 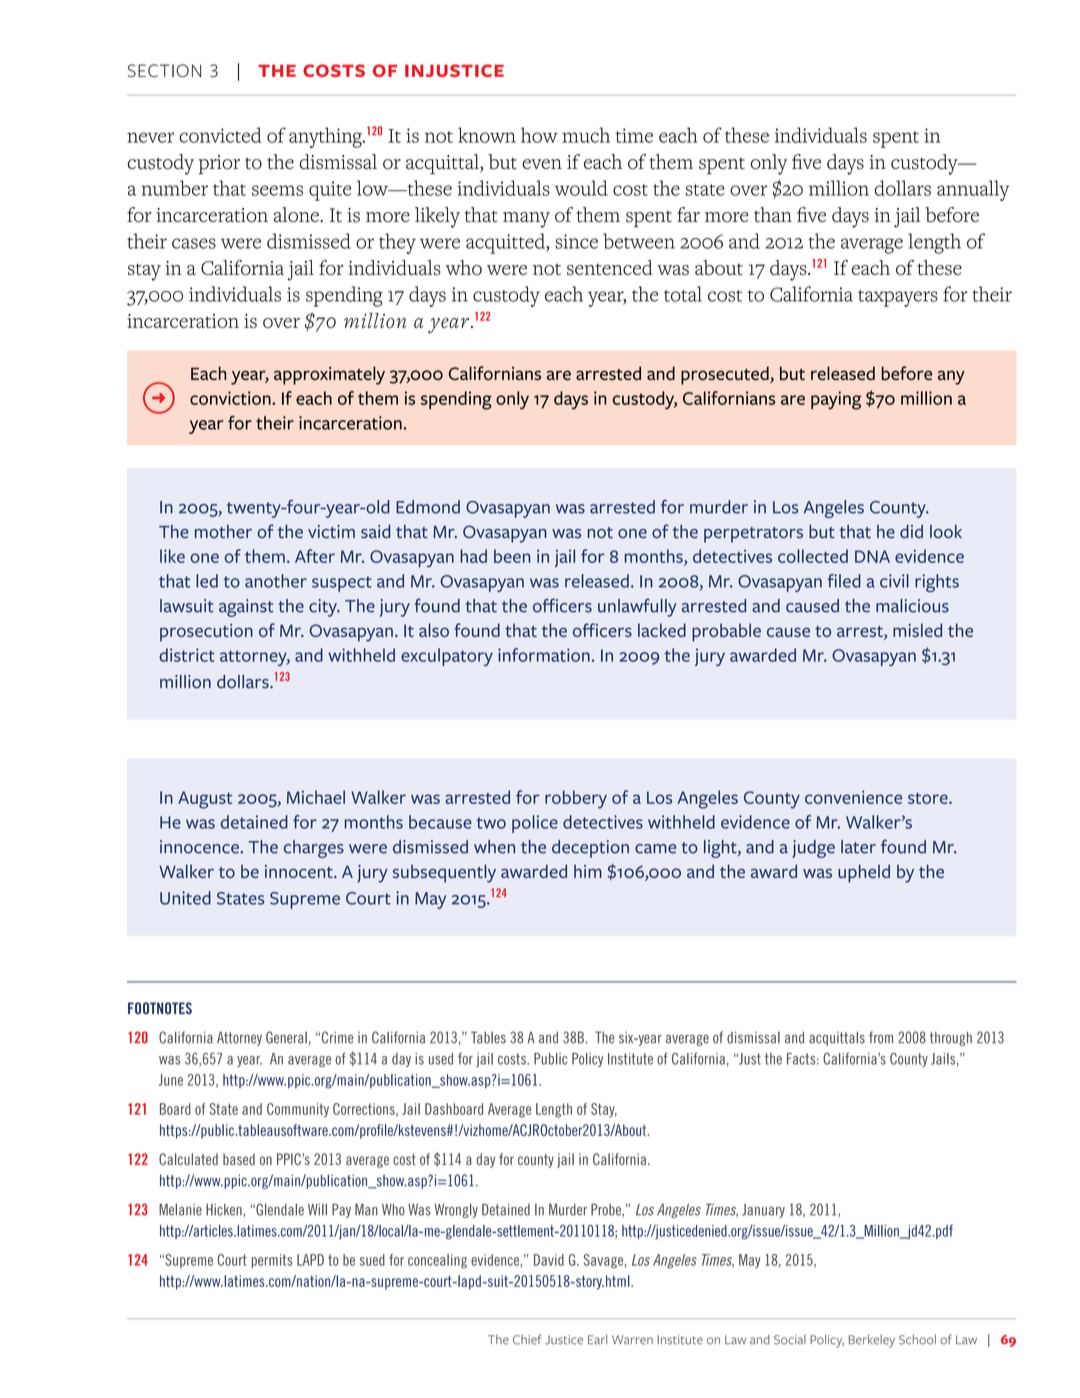 I want to click on conviction, so click(x=231, y=398).
